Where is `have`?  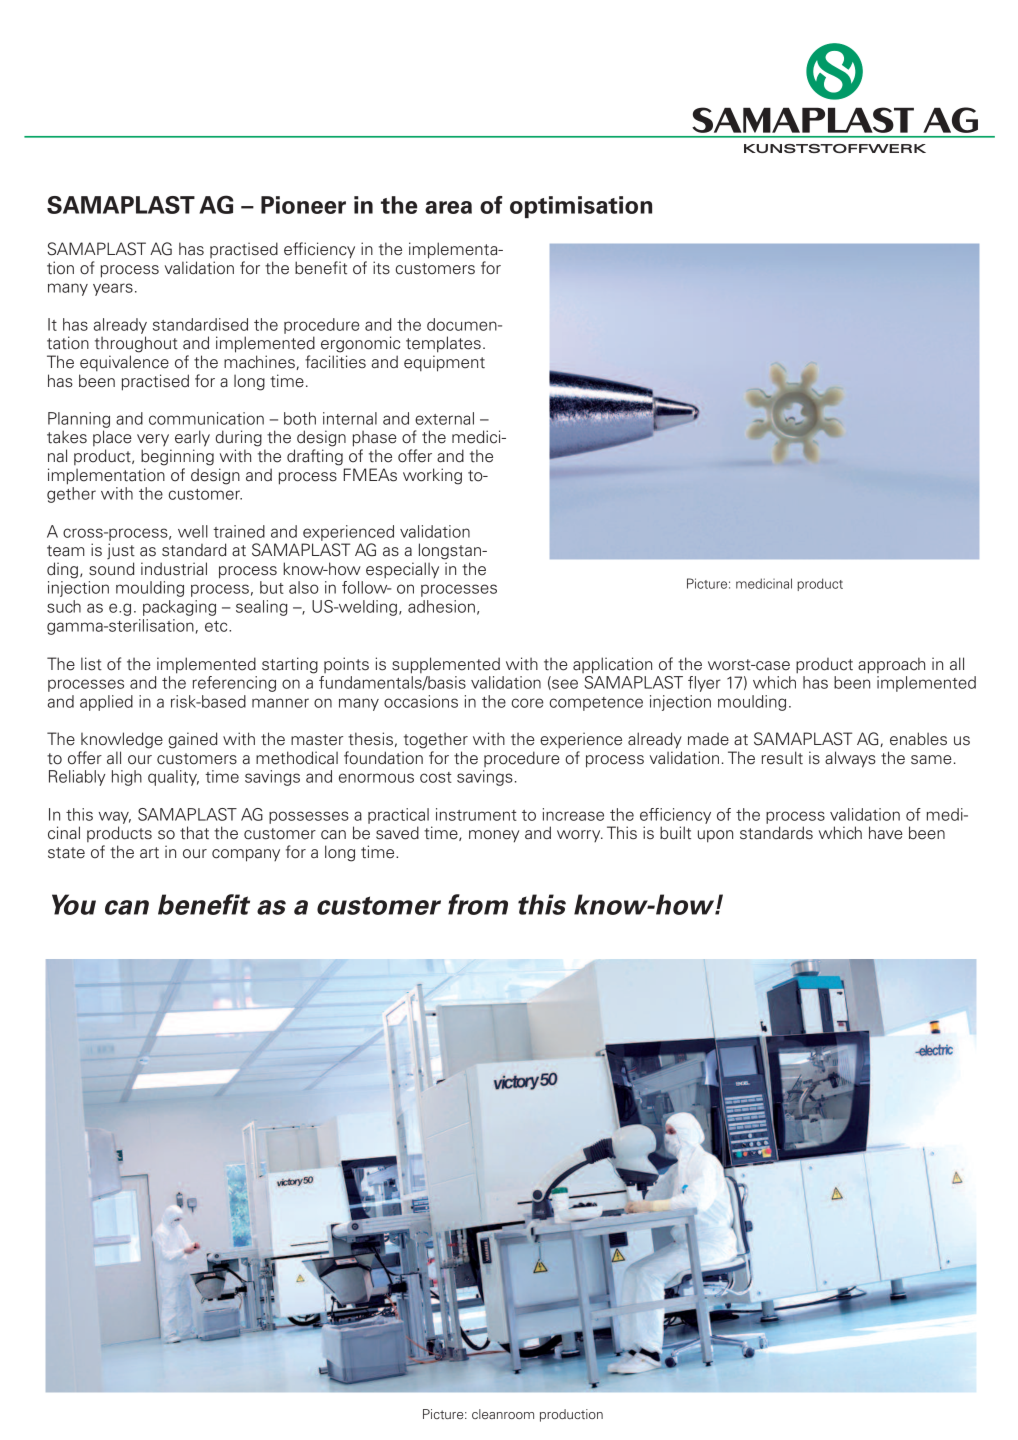
have is located at coordinates (886, 833).
